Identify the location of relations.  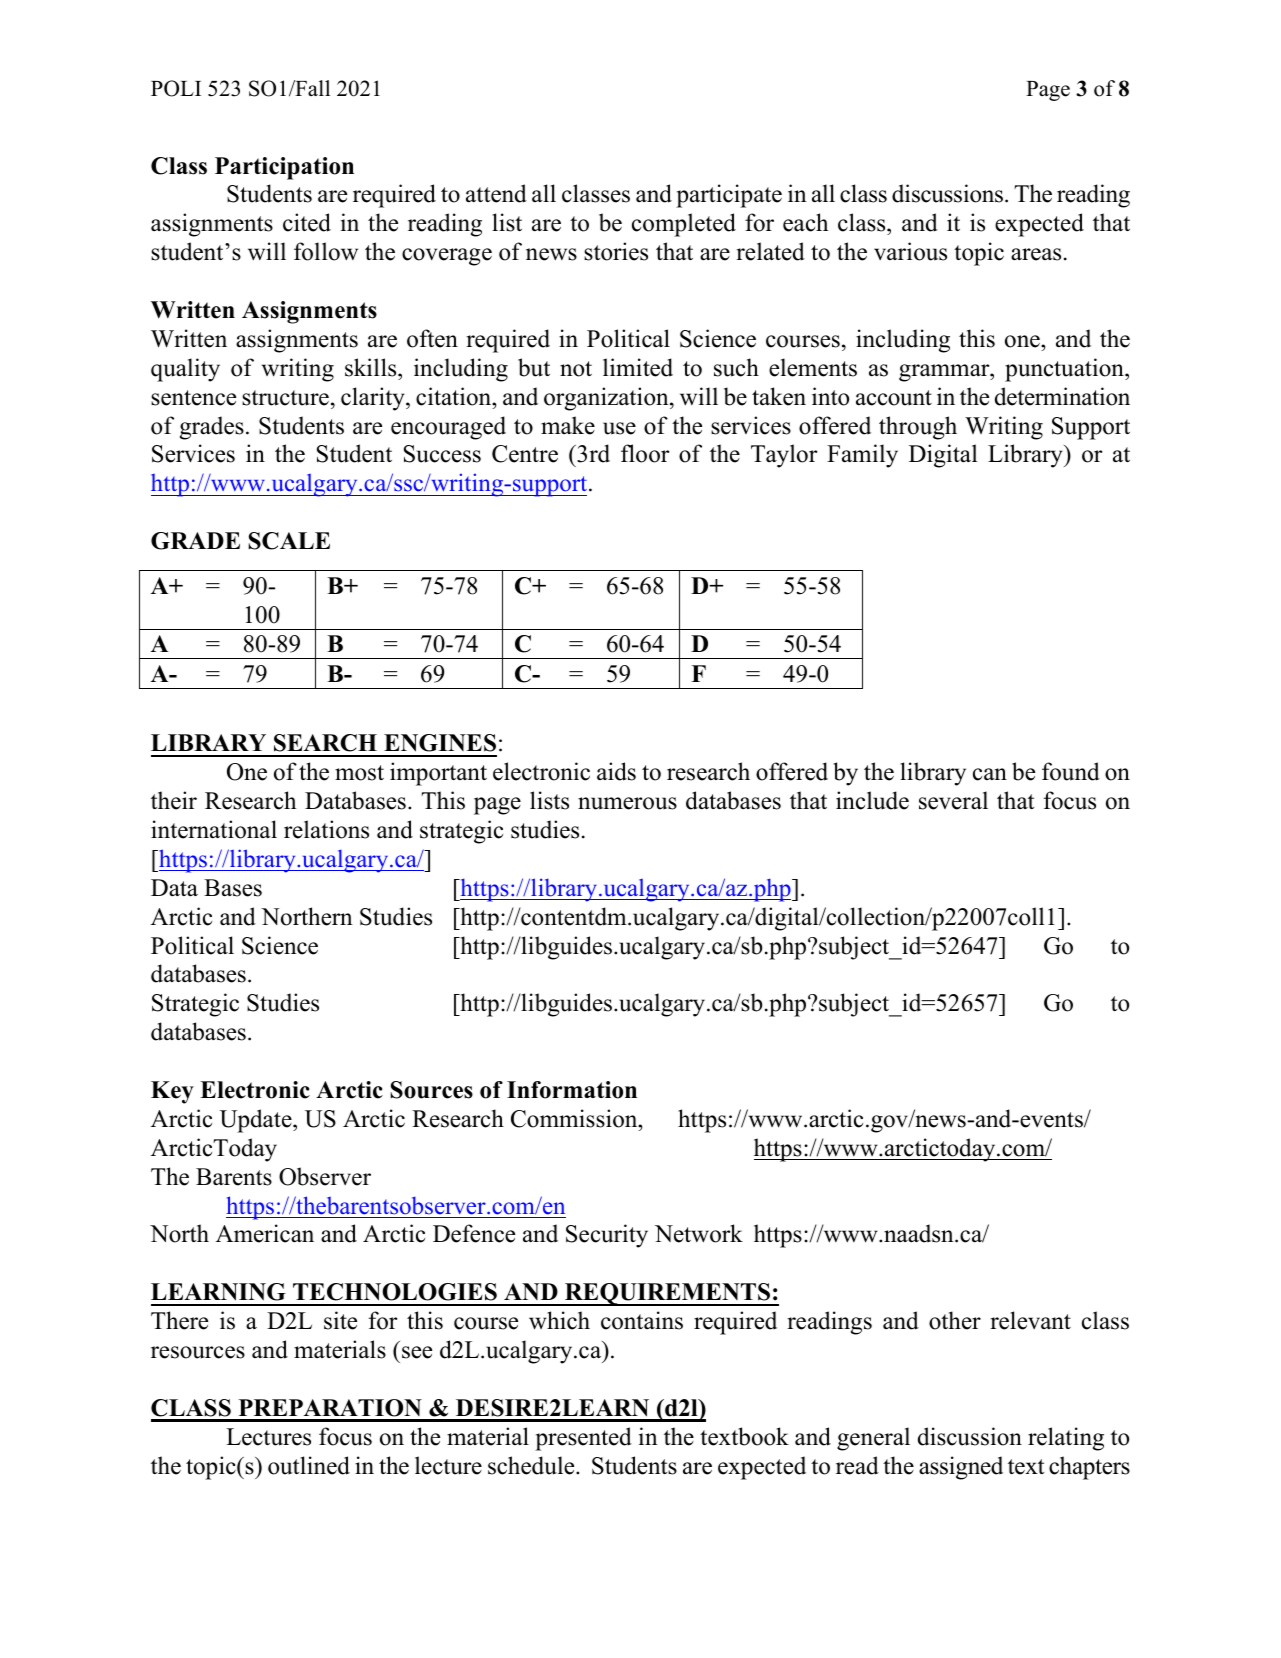
(326, 829).
